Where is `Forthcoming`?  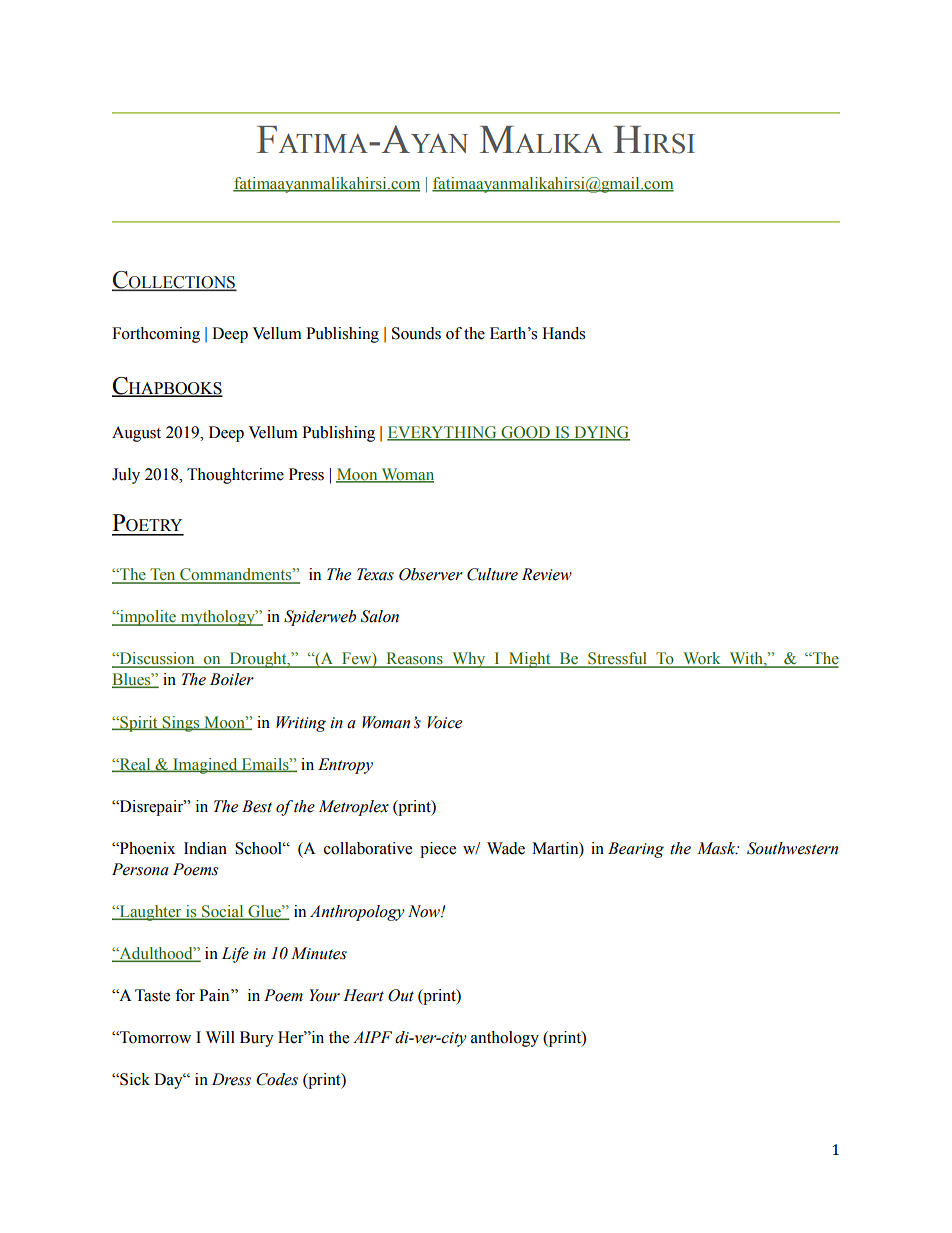
Forthcoming is located at coordinates (156, 335).
